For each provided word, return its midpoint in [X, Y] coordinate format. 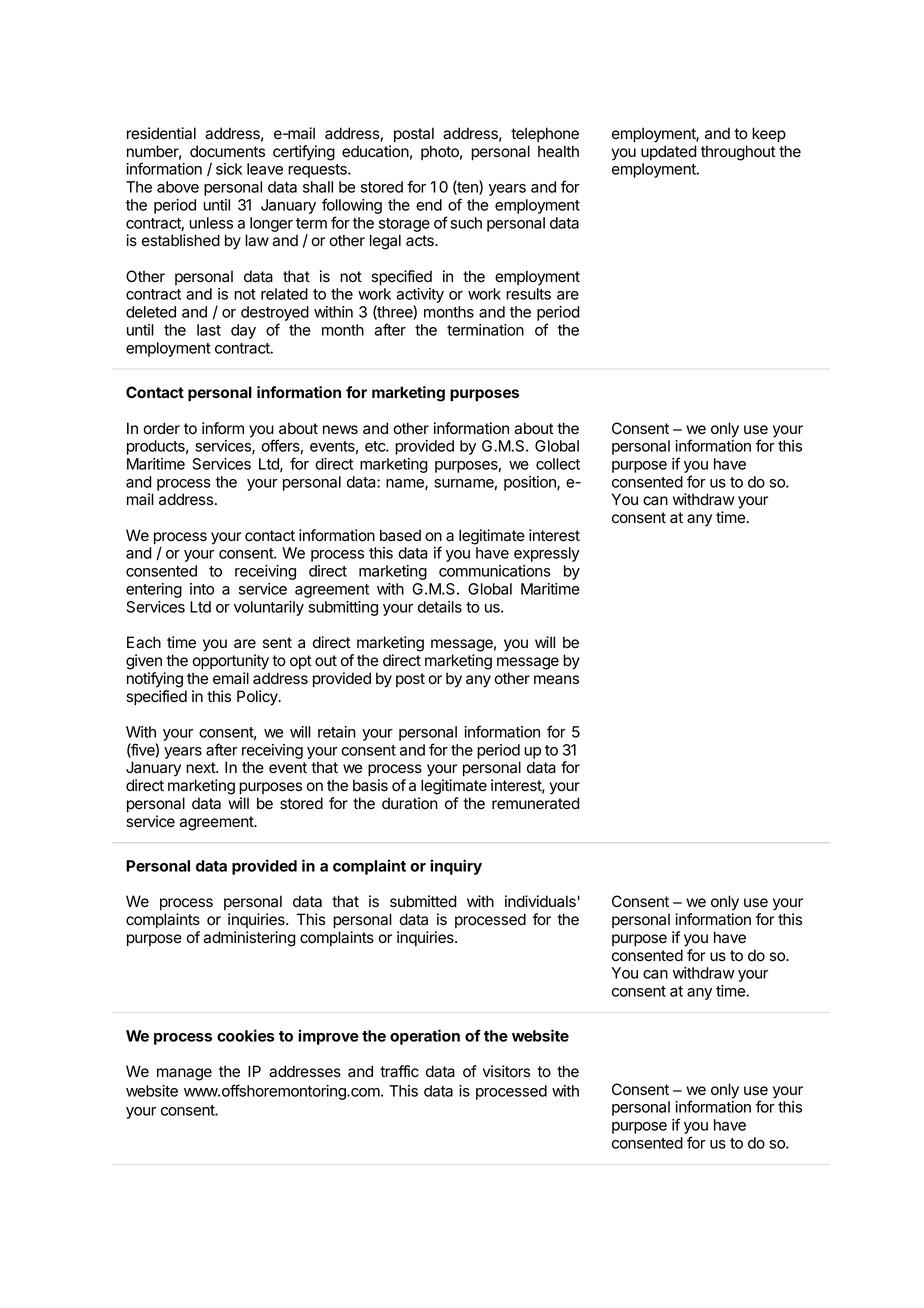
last [209, 330]
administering [249, 939]
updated [669, 152]
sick [229, 169]
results [528, 294]
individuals [540, 901]
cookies [245, 1035]
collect [558, 464]
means [556, 680]
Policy [258, 698]
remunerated [536, 803]
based [400, 535]
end [429, 205]
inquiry [456, 867]
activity [420, 297]
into [202, 589]
